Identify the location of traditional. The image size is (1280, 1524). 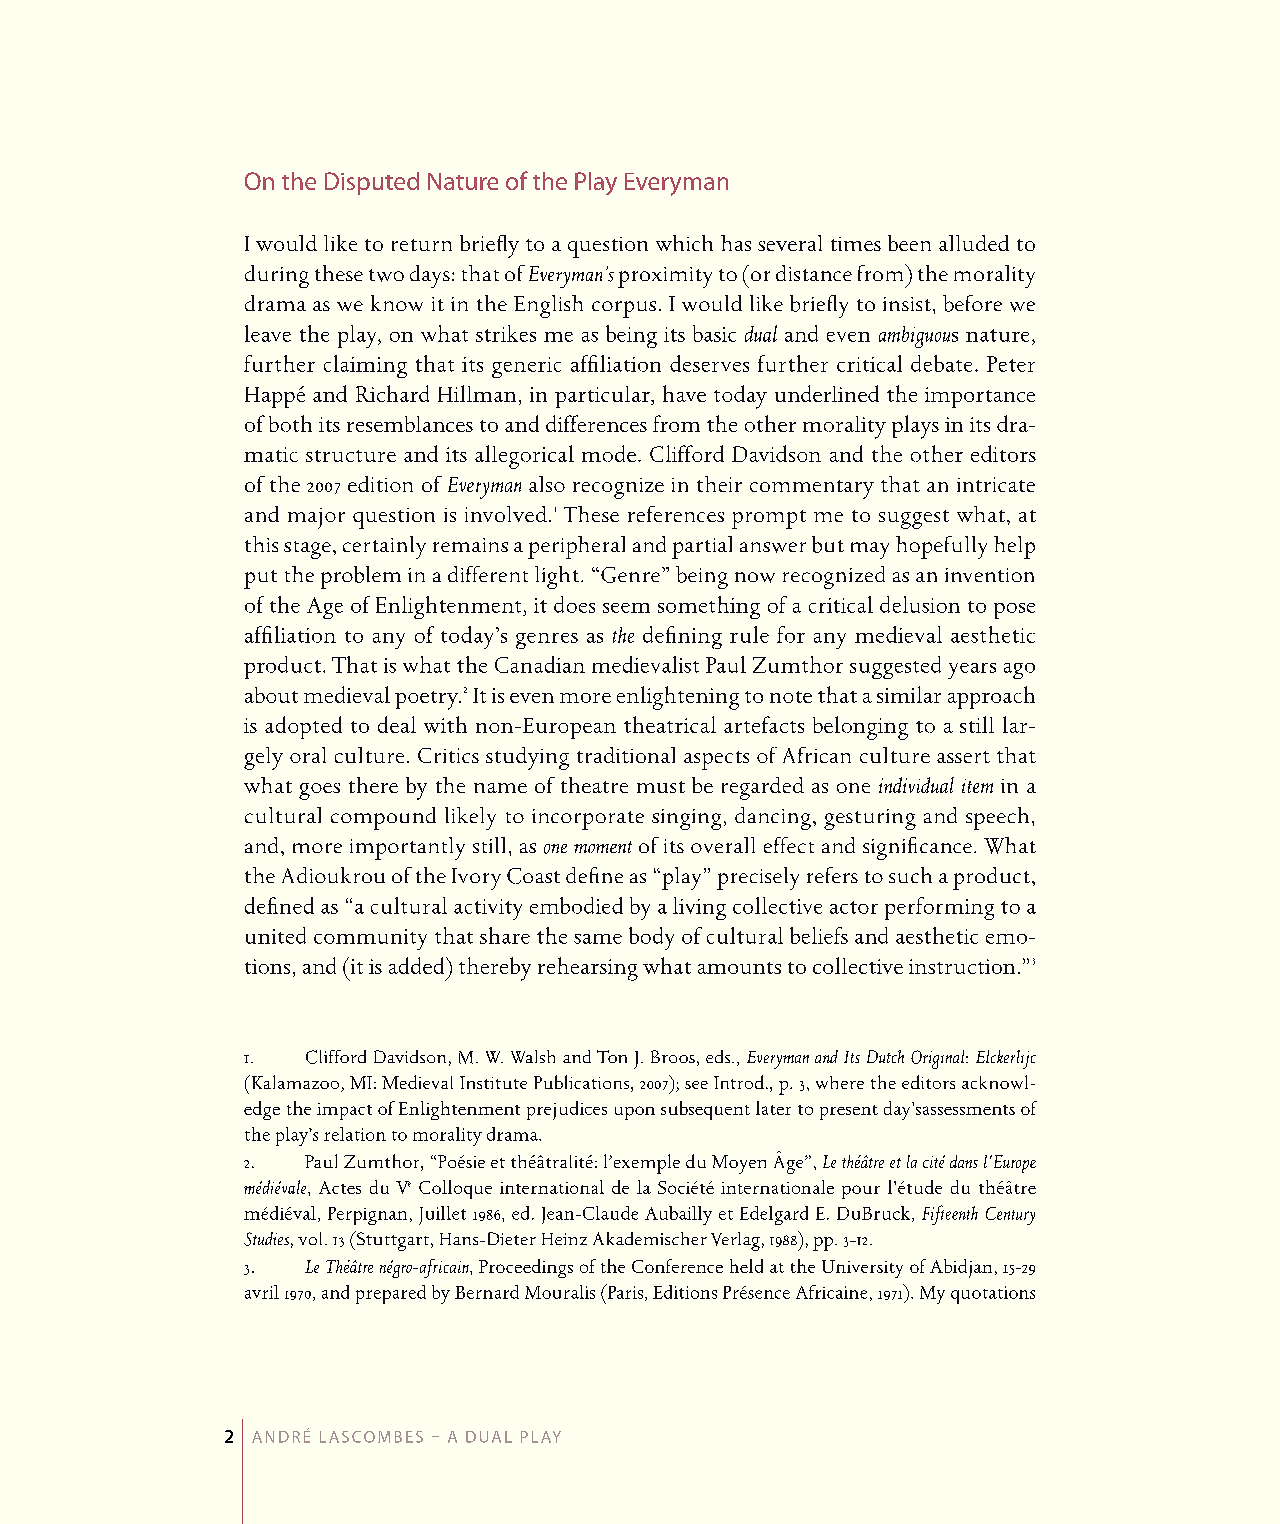
(626, 755).
